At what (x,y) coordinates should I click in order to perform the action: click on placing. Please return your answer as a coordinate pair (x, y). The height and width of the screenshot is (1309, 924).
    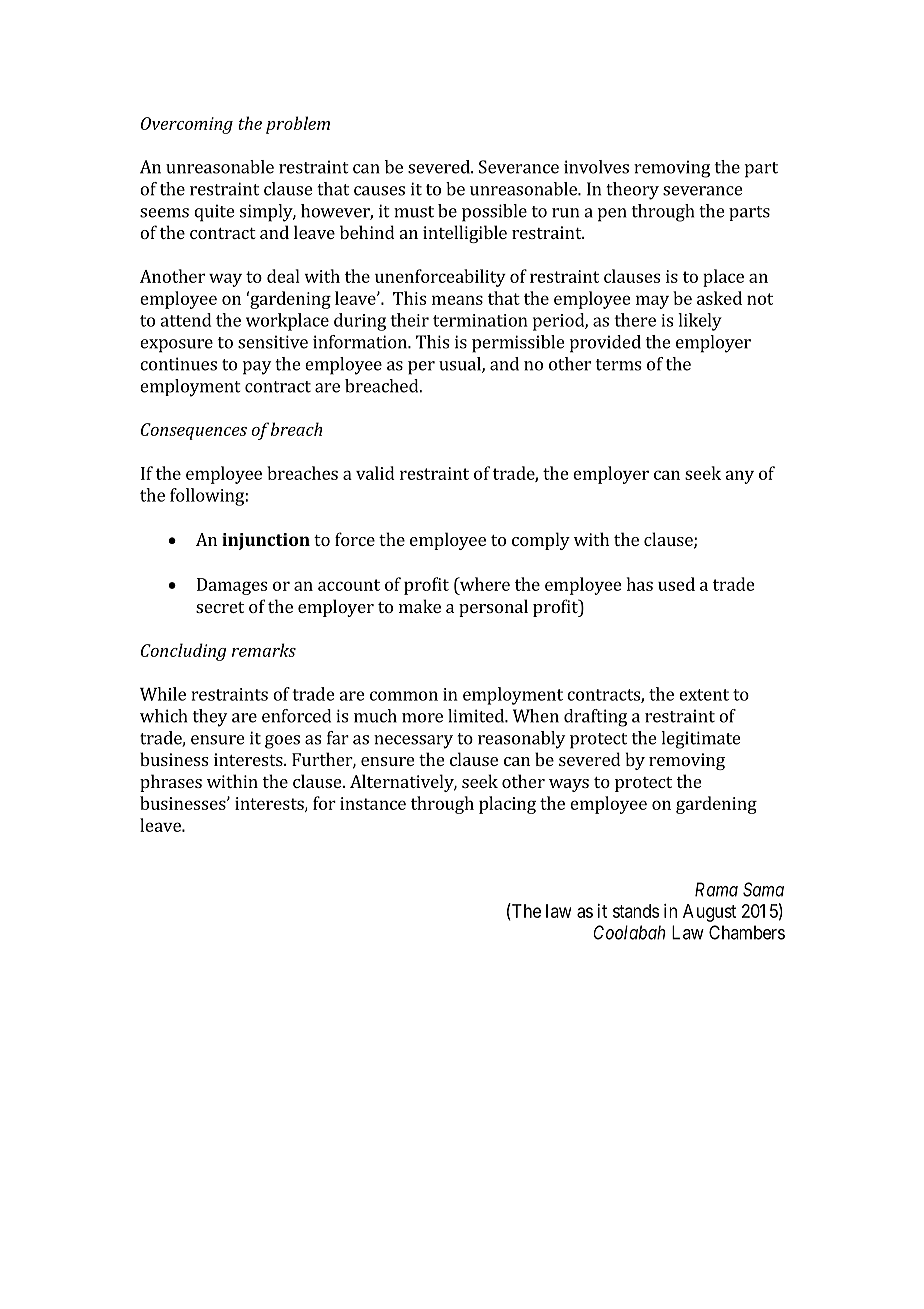
    Looking at the image, I should click on (507, 805).
